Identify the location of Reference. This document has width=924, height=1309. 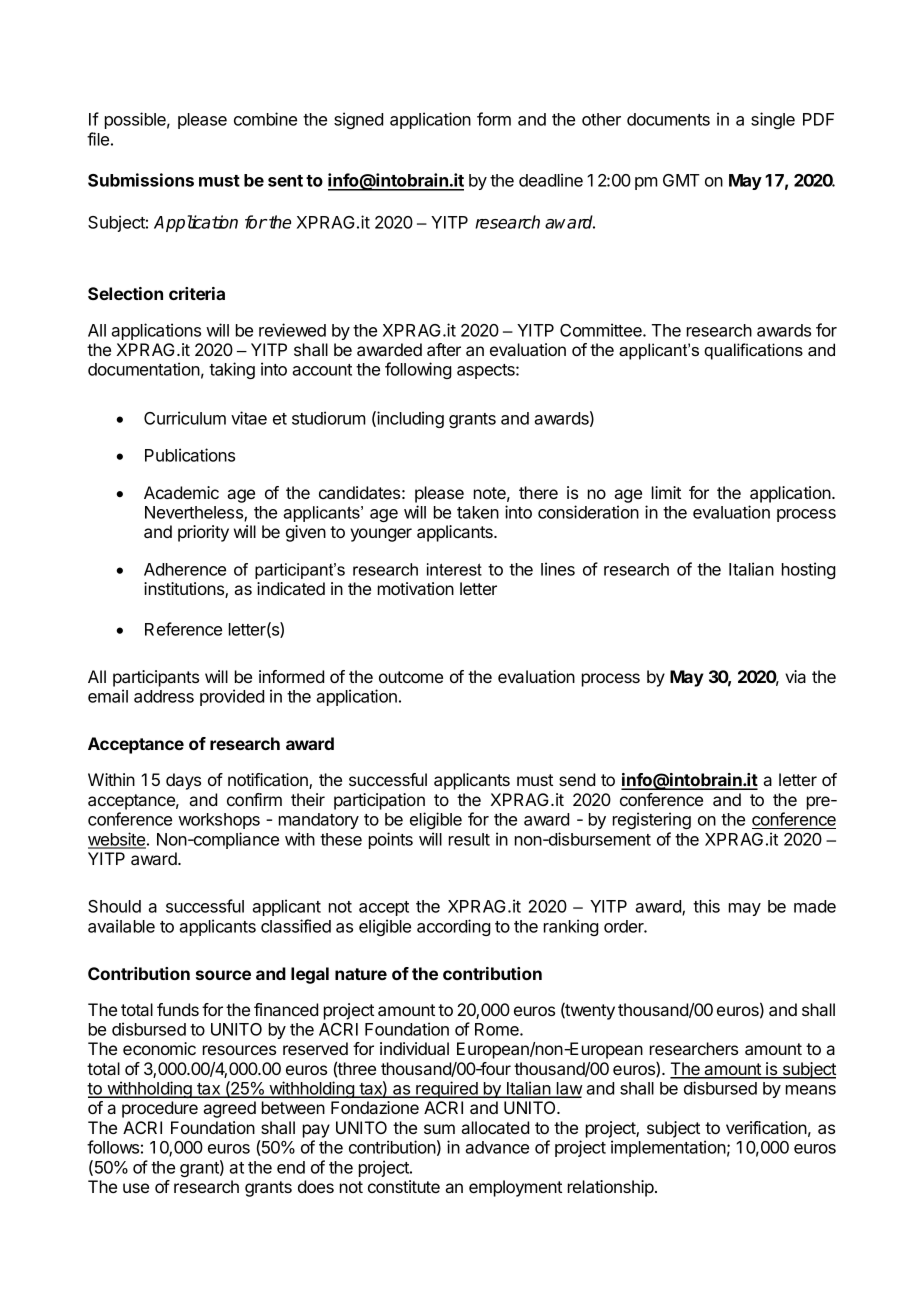
(183, 629).
